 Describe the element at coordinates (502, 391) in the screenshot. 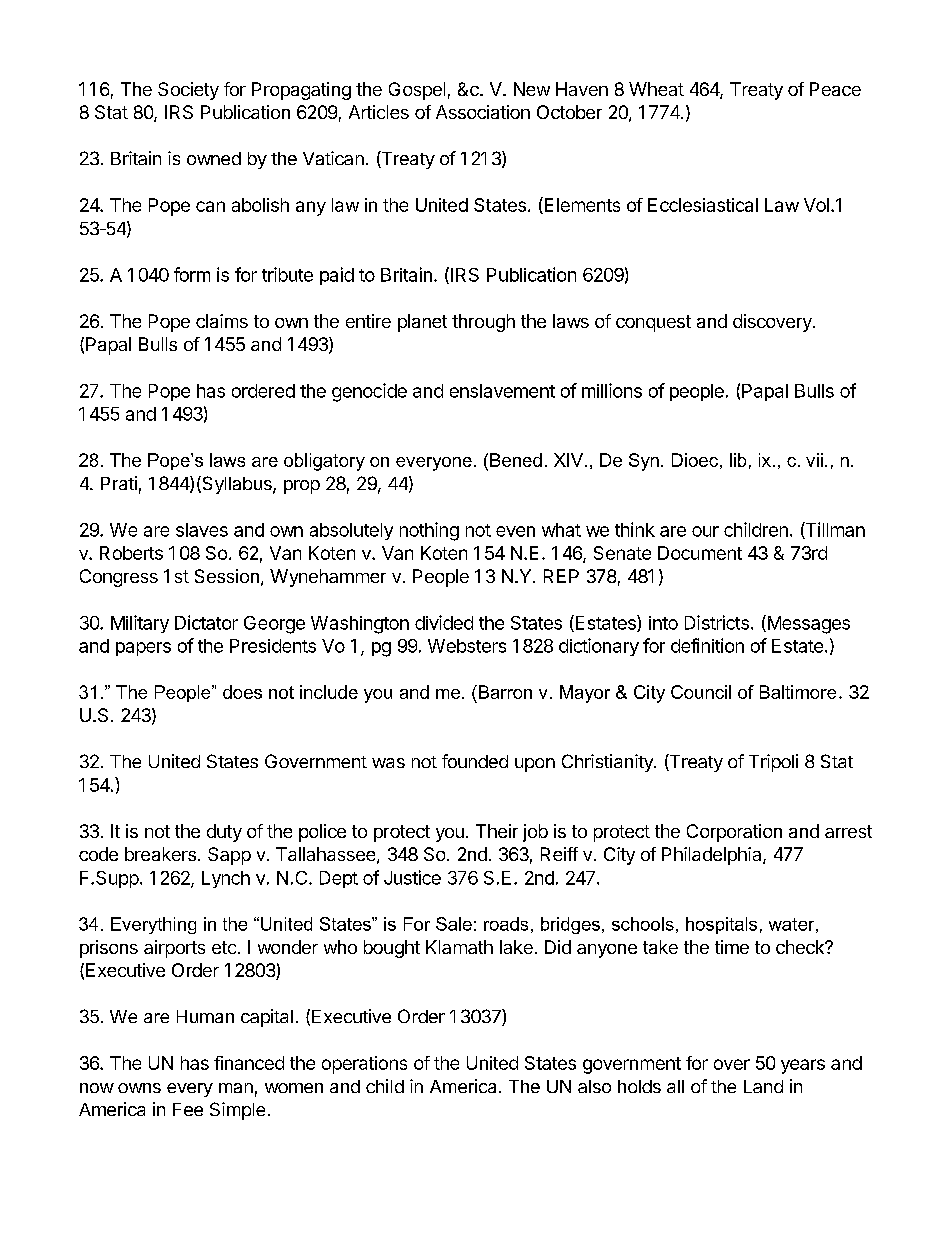

I see `enslavement` at that location.
